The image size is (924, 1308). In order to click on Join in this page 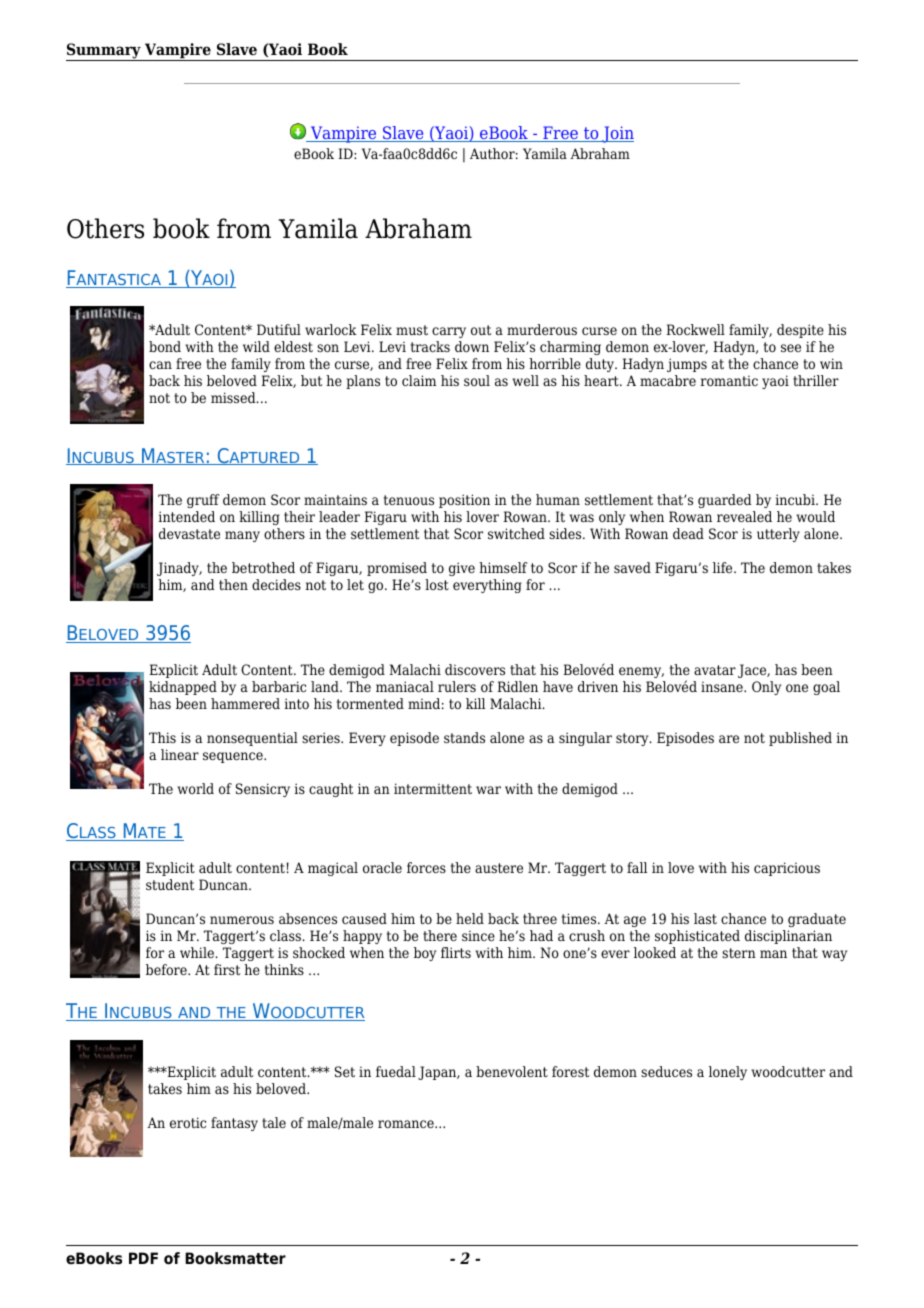, I will do `click(617, 134)`.
